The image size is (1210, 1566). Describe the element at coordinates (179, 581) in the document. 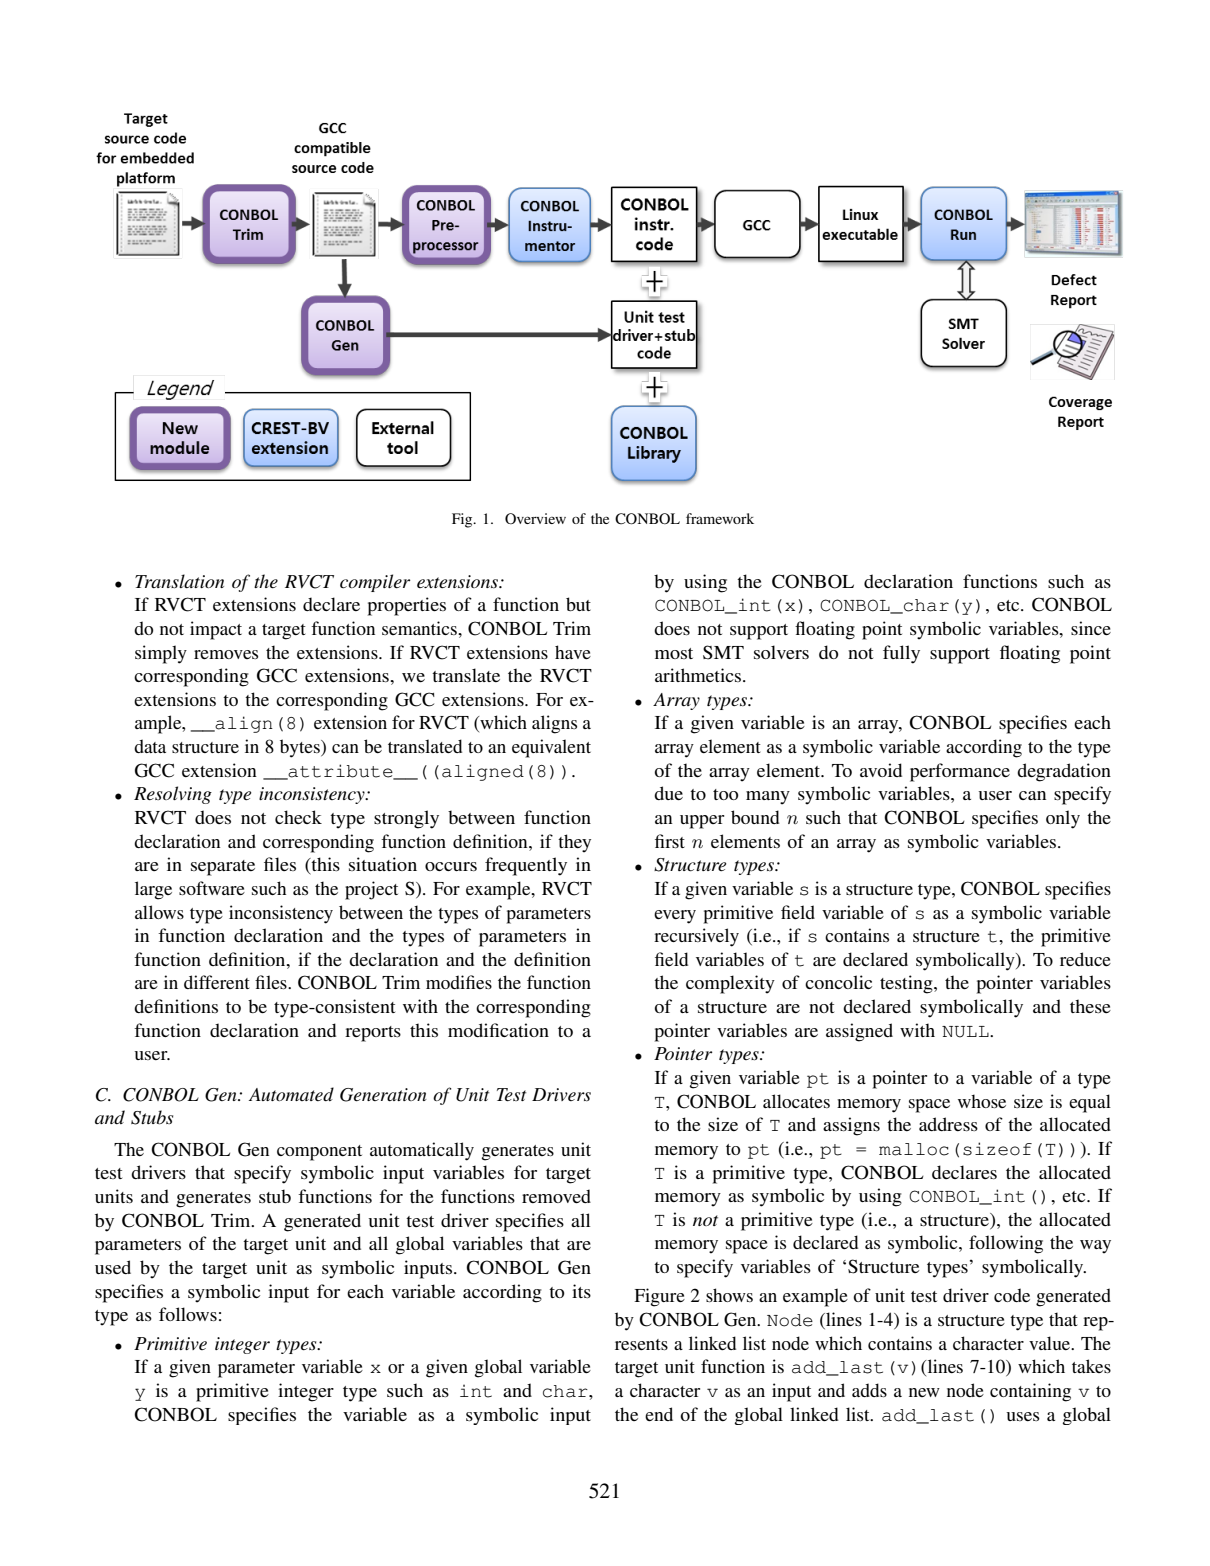

I see `Translation` at that location.
